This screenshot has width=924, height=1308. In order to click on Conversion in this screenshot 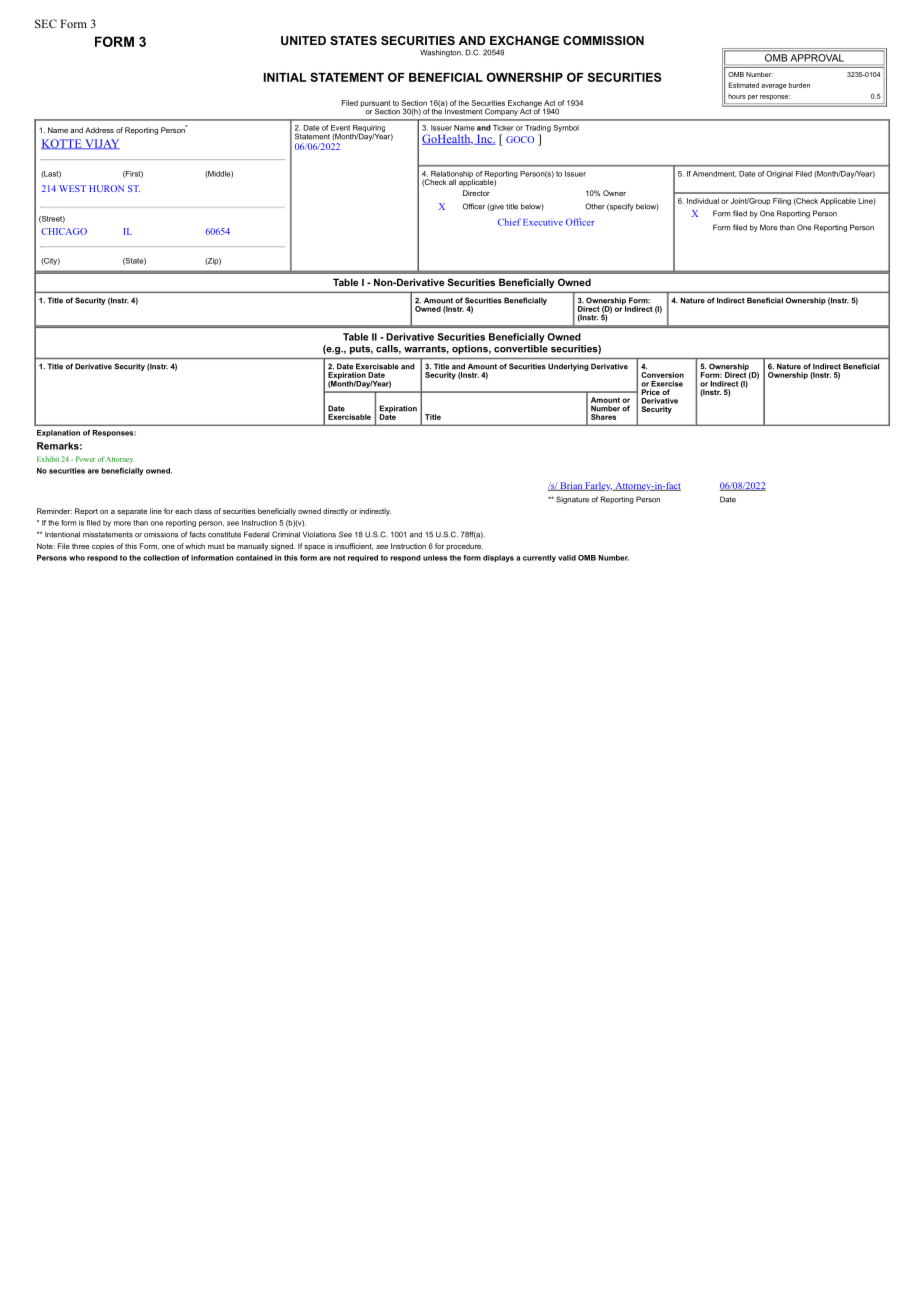, I will do `click(662, 375)`.
